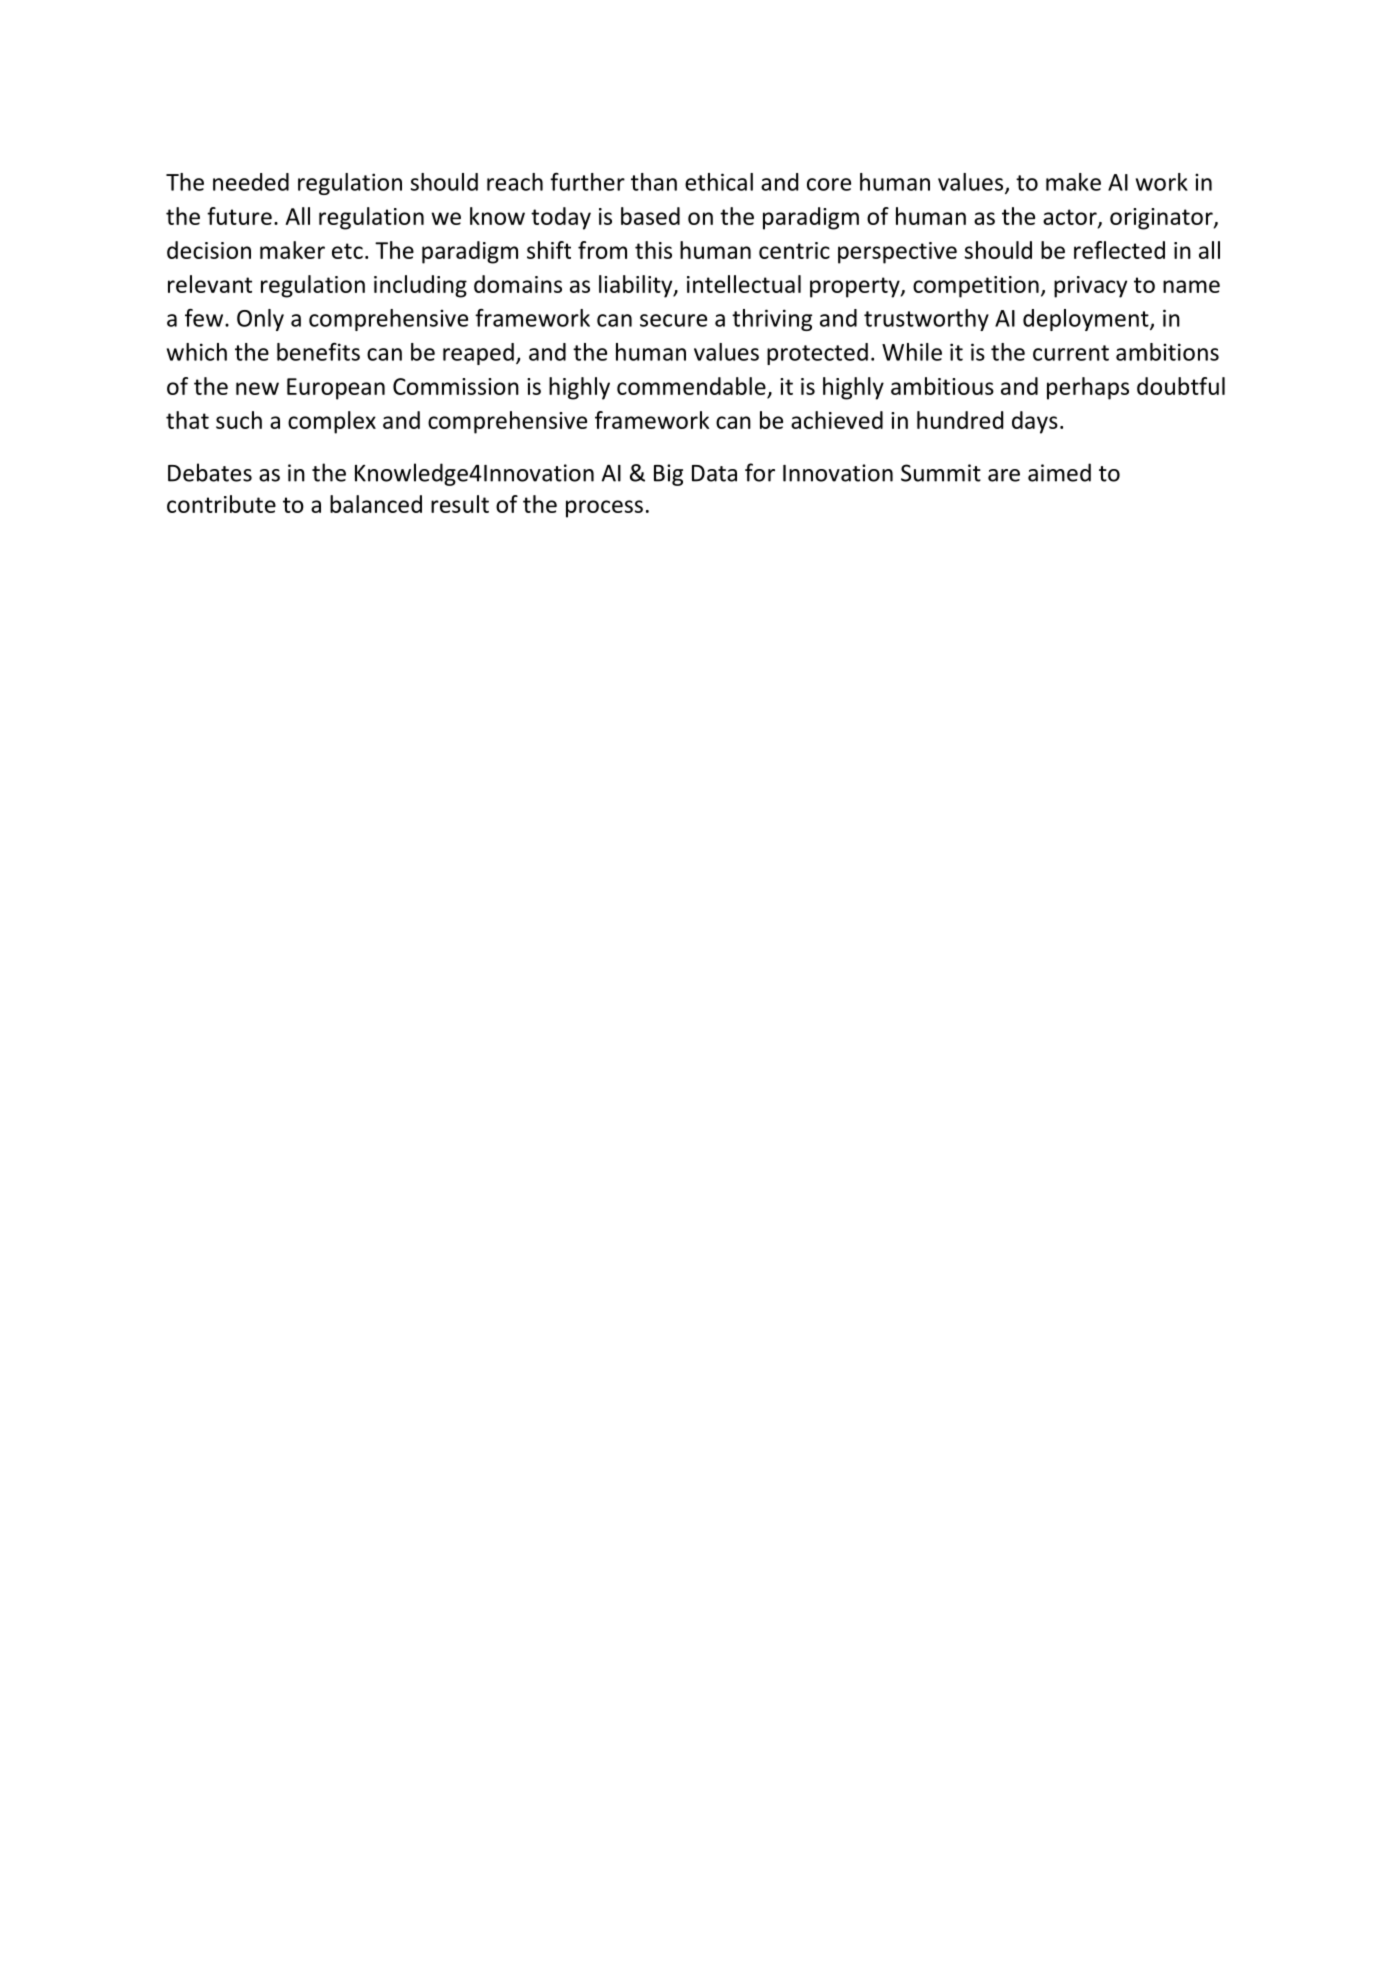  Describe the element at coordinates (251, 182) in the document. I see `needed` at that location.
